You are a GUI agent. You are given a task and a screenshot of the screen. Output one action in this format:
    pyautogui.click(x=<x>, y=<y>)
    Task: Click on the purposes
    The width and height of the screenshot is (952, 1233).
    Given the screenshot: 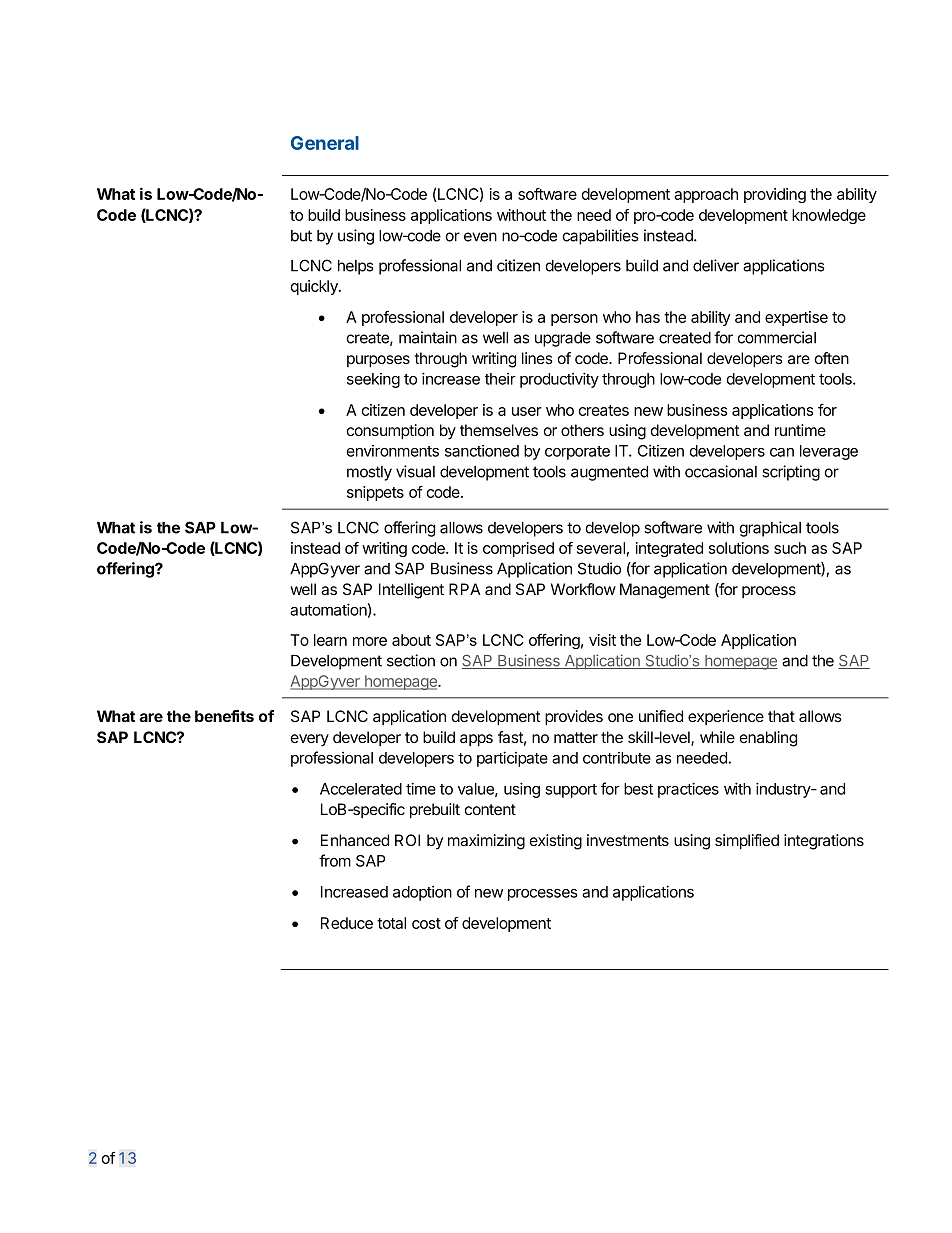 What is the action you would take?
    pyautogui.click(x=378, y=361)
